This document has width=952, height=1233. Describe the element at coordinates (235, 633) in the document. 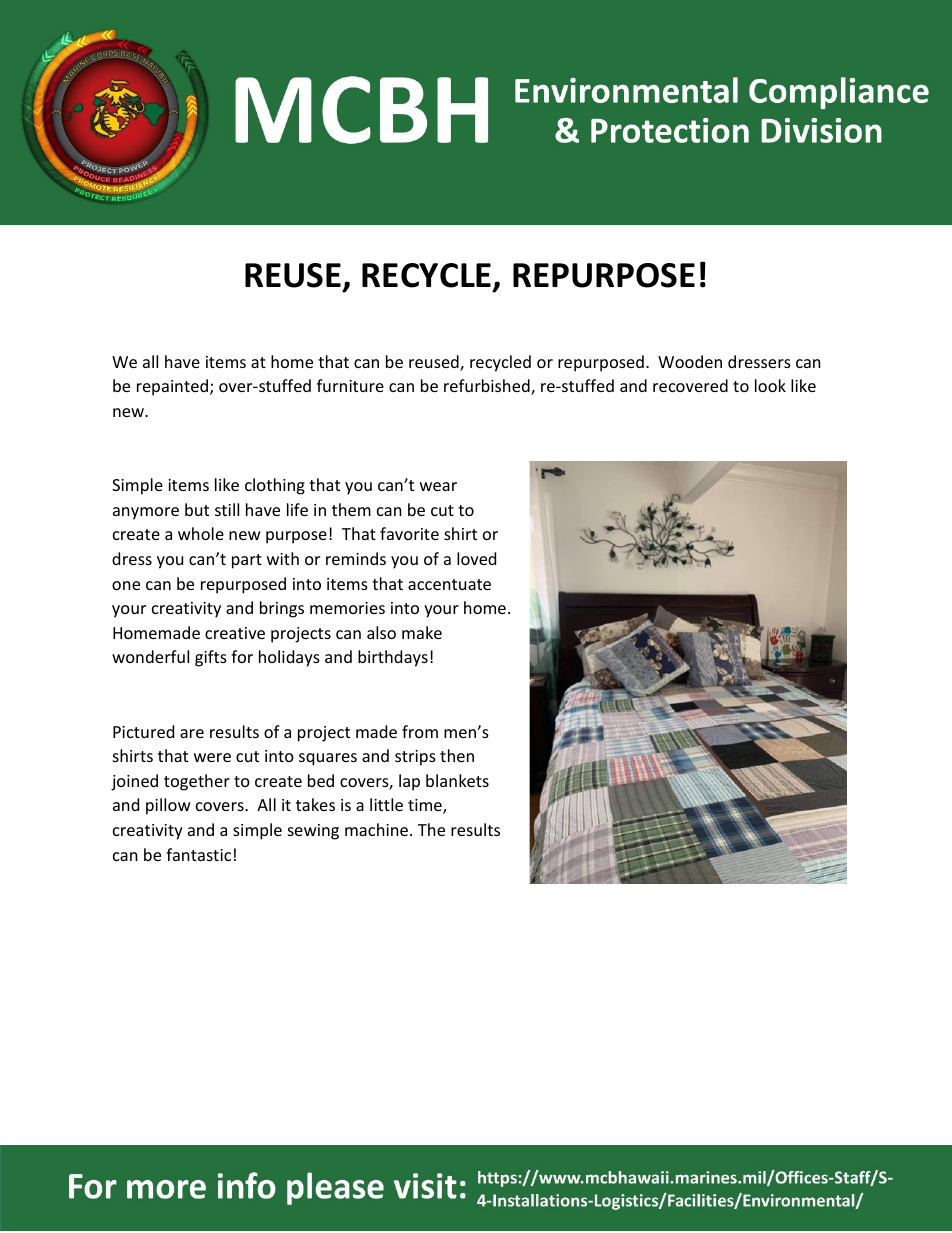

I see `creative` at that location.
